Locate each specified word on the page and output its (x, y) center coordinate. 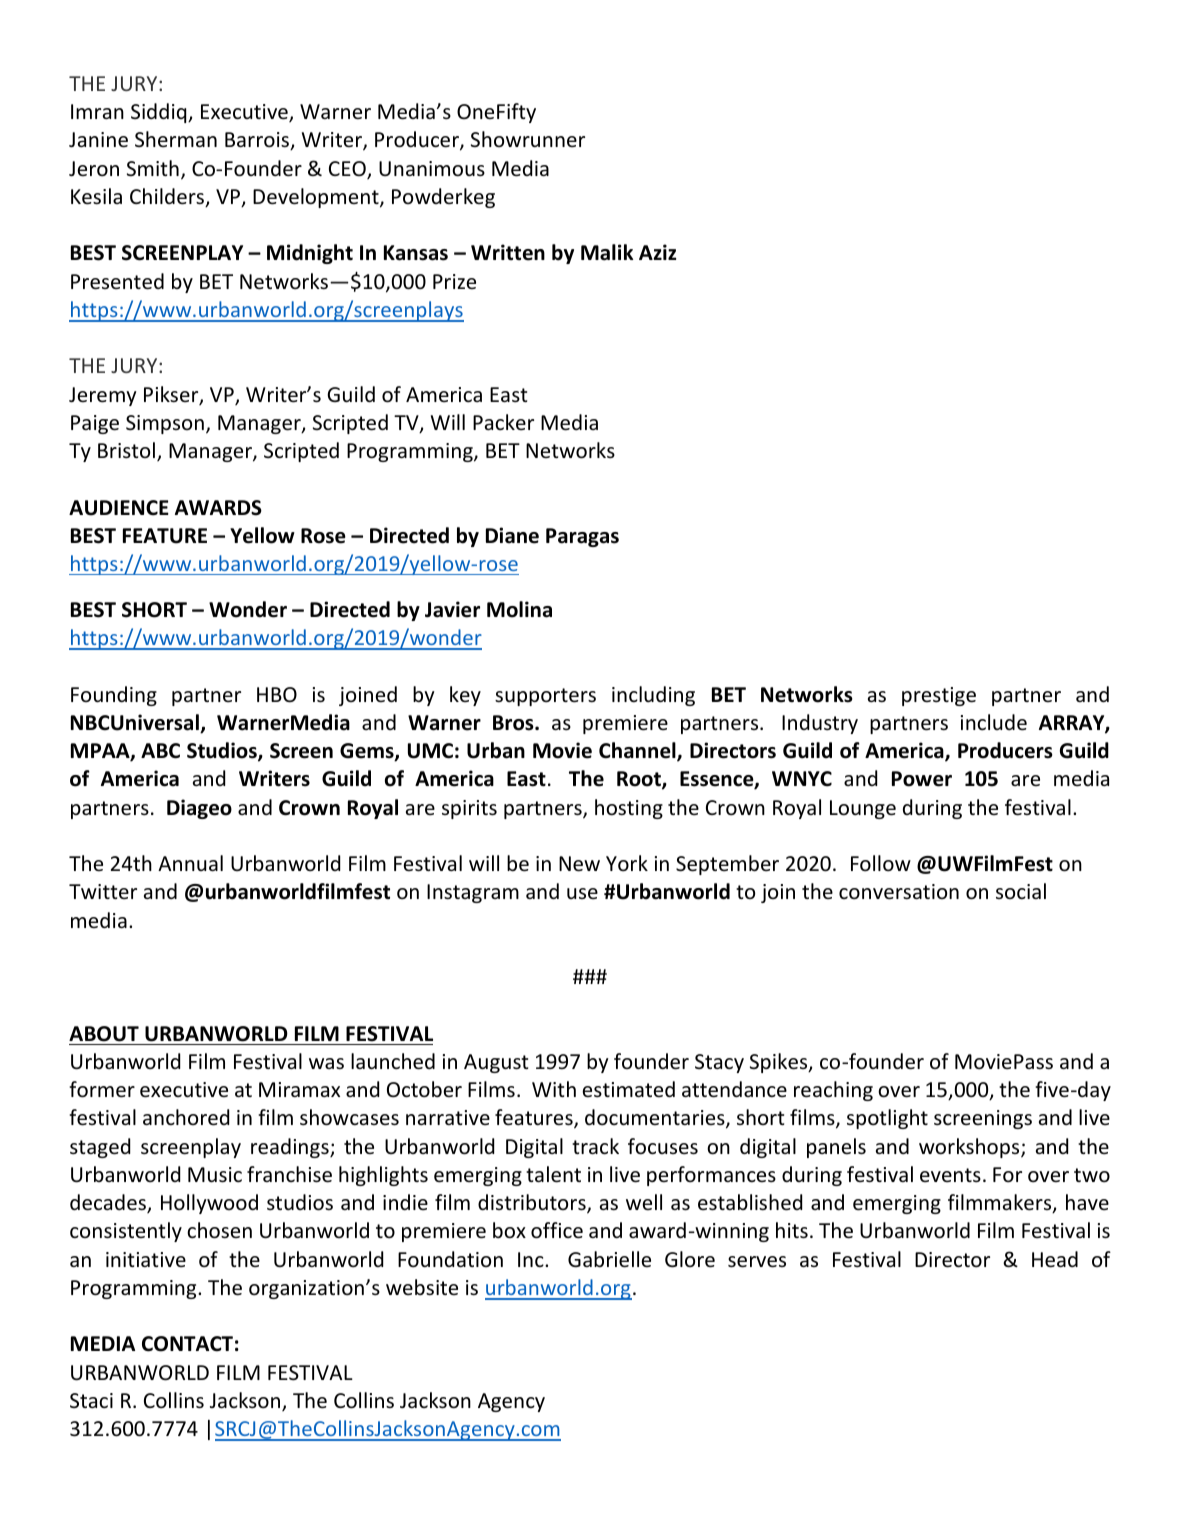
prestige (939, 696)
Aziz (657, 252)
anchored (186, 1117)
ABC (160, 751)
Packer (503, 422)
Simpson (165, 424)
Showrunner (528, 139)
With (554, 1089)
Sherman (176, 139)
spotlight (887, 1119)
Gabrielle (609, 1259)
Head (1055, 1259)
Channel (638, 751)
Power (922, 779)
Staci (91, 1401)
